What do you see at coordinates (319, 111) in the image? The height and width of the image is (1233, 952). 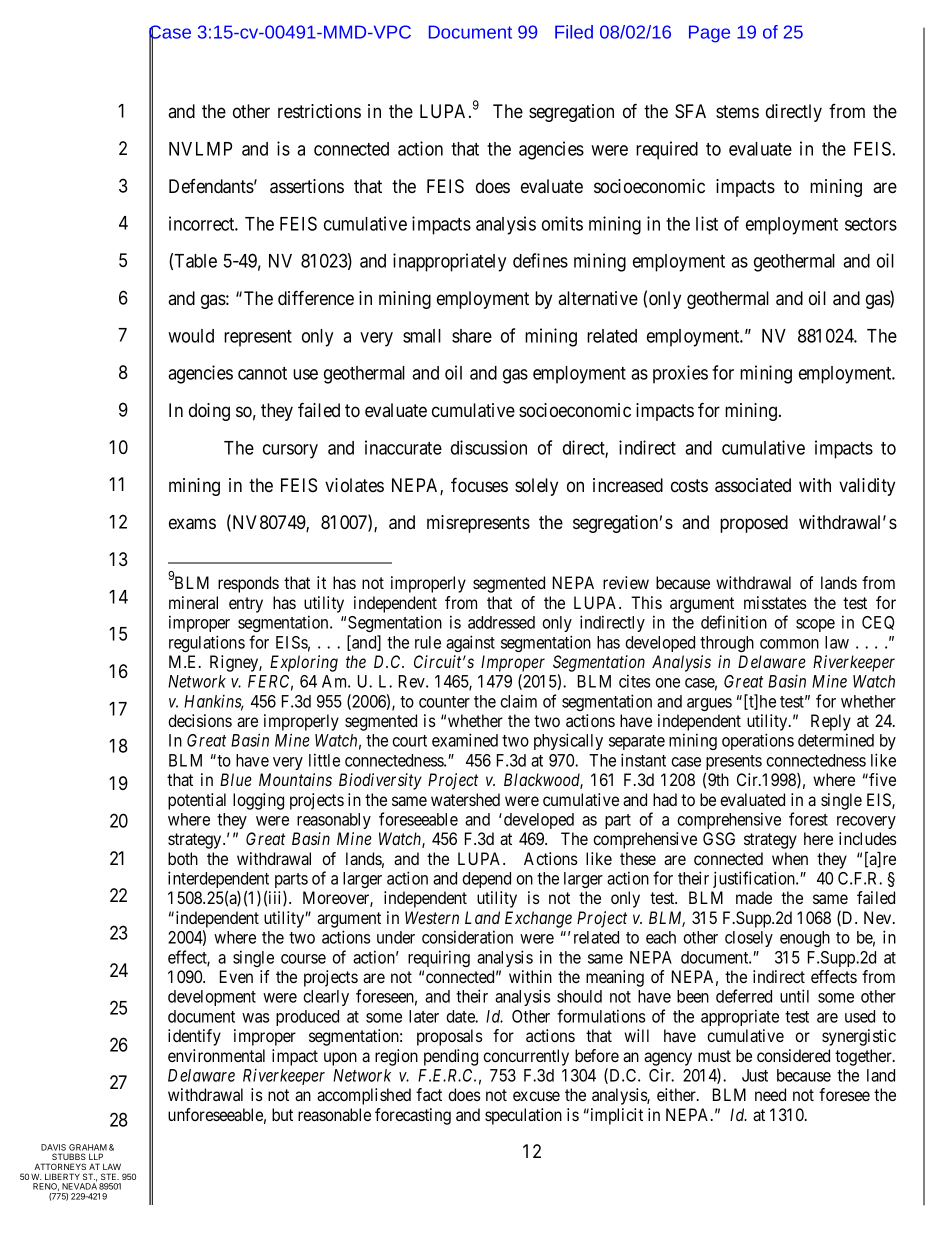 I see `restrictions` at bounding box center [319, 111].
